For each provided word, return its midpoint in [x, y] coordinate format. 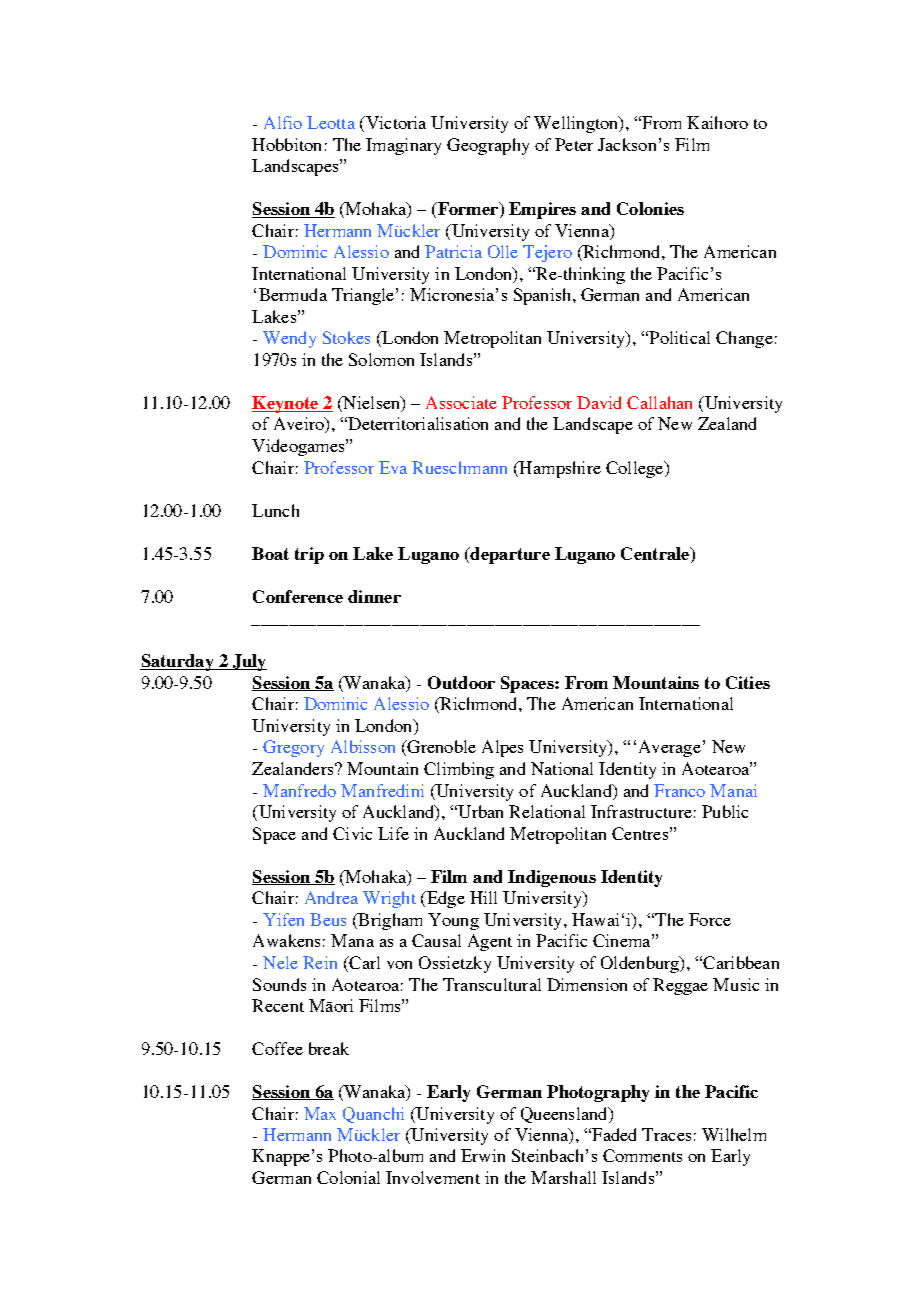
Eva [393, 467]
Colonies [650, 208]
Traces [666, 1134]
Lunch [275, 510]
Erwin [483, 1155]
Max [320, 1113]
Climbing [459, 770]
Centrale [656, 555]
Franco [679, 790]
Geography [488, 146]
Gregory [293, 748]
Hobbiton [286, 144]
